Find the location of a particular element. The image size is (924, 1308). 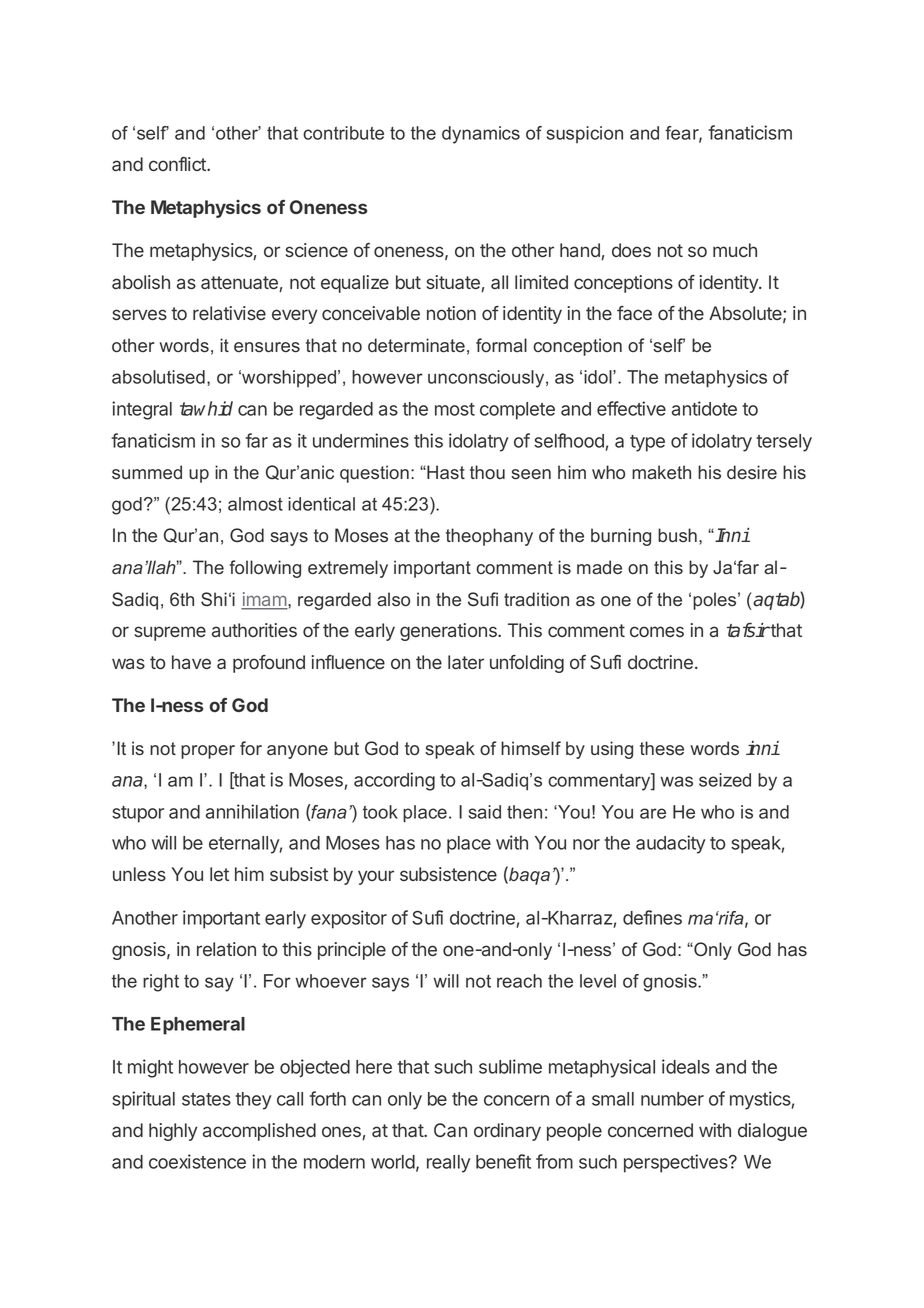

dynamics is located at coordinates (481, 135).
